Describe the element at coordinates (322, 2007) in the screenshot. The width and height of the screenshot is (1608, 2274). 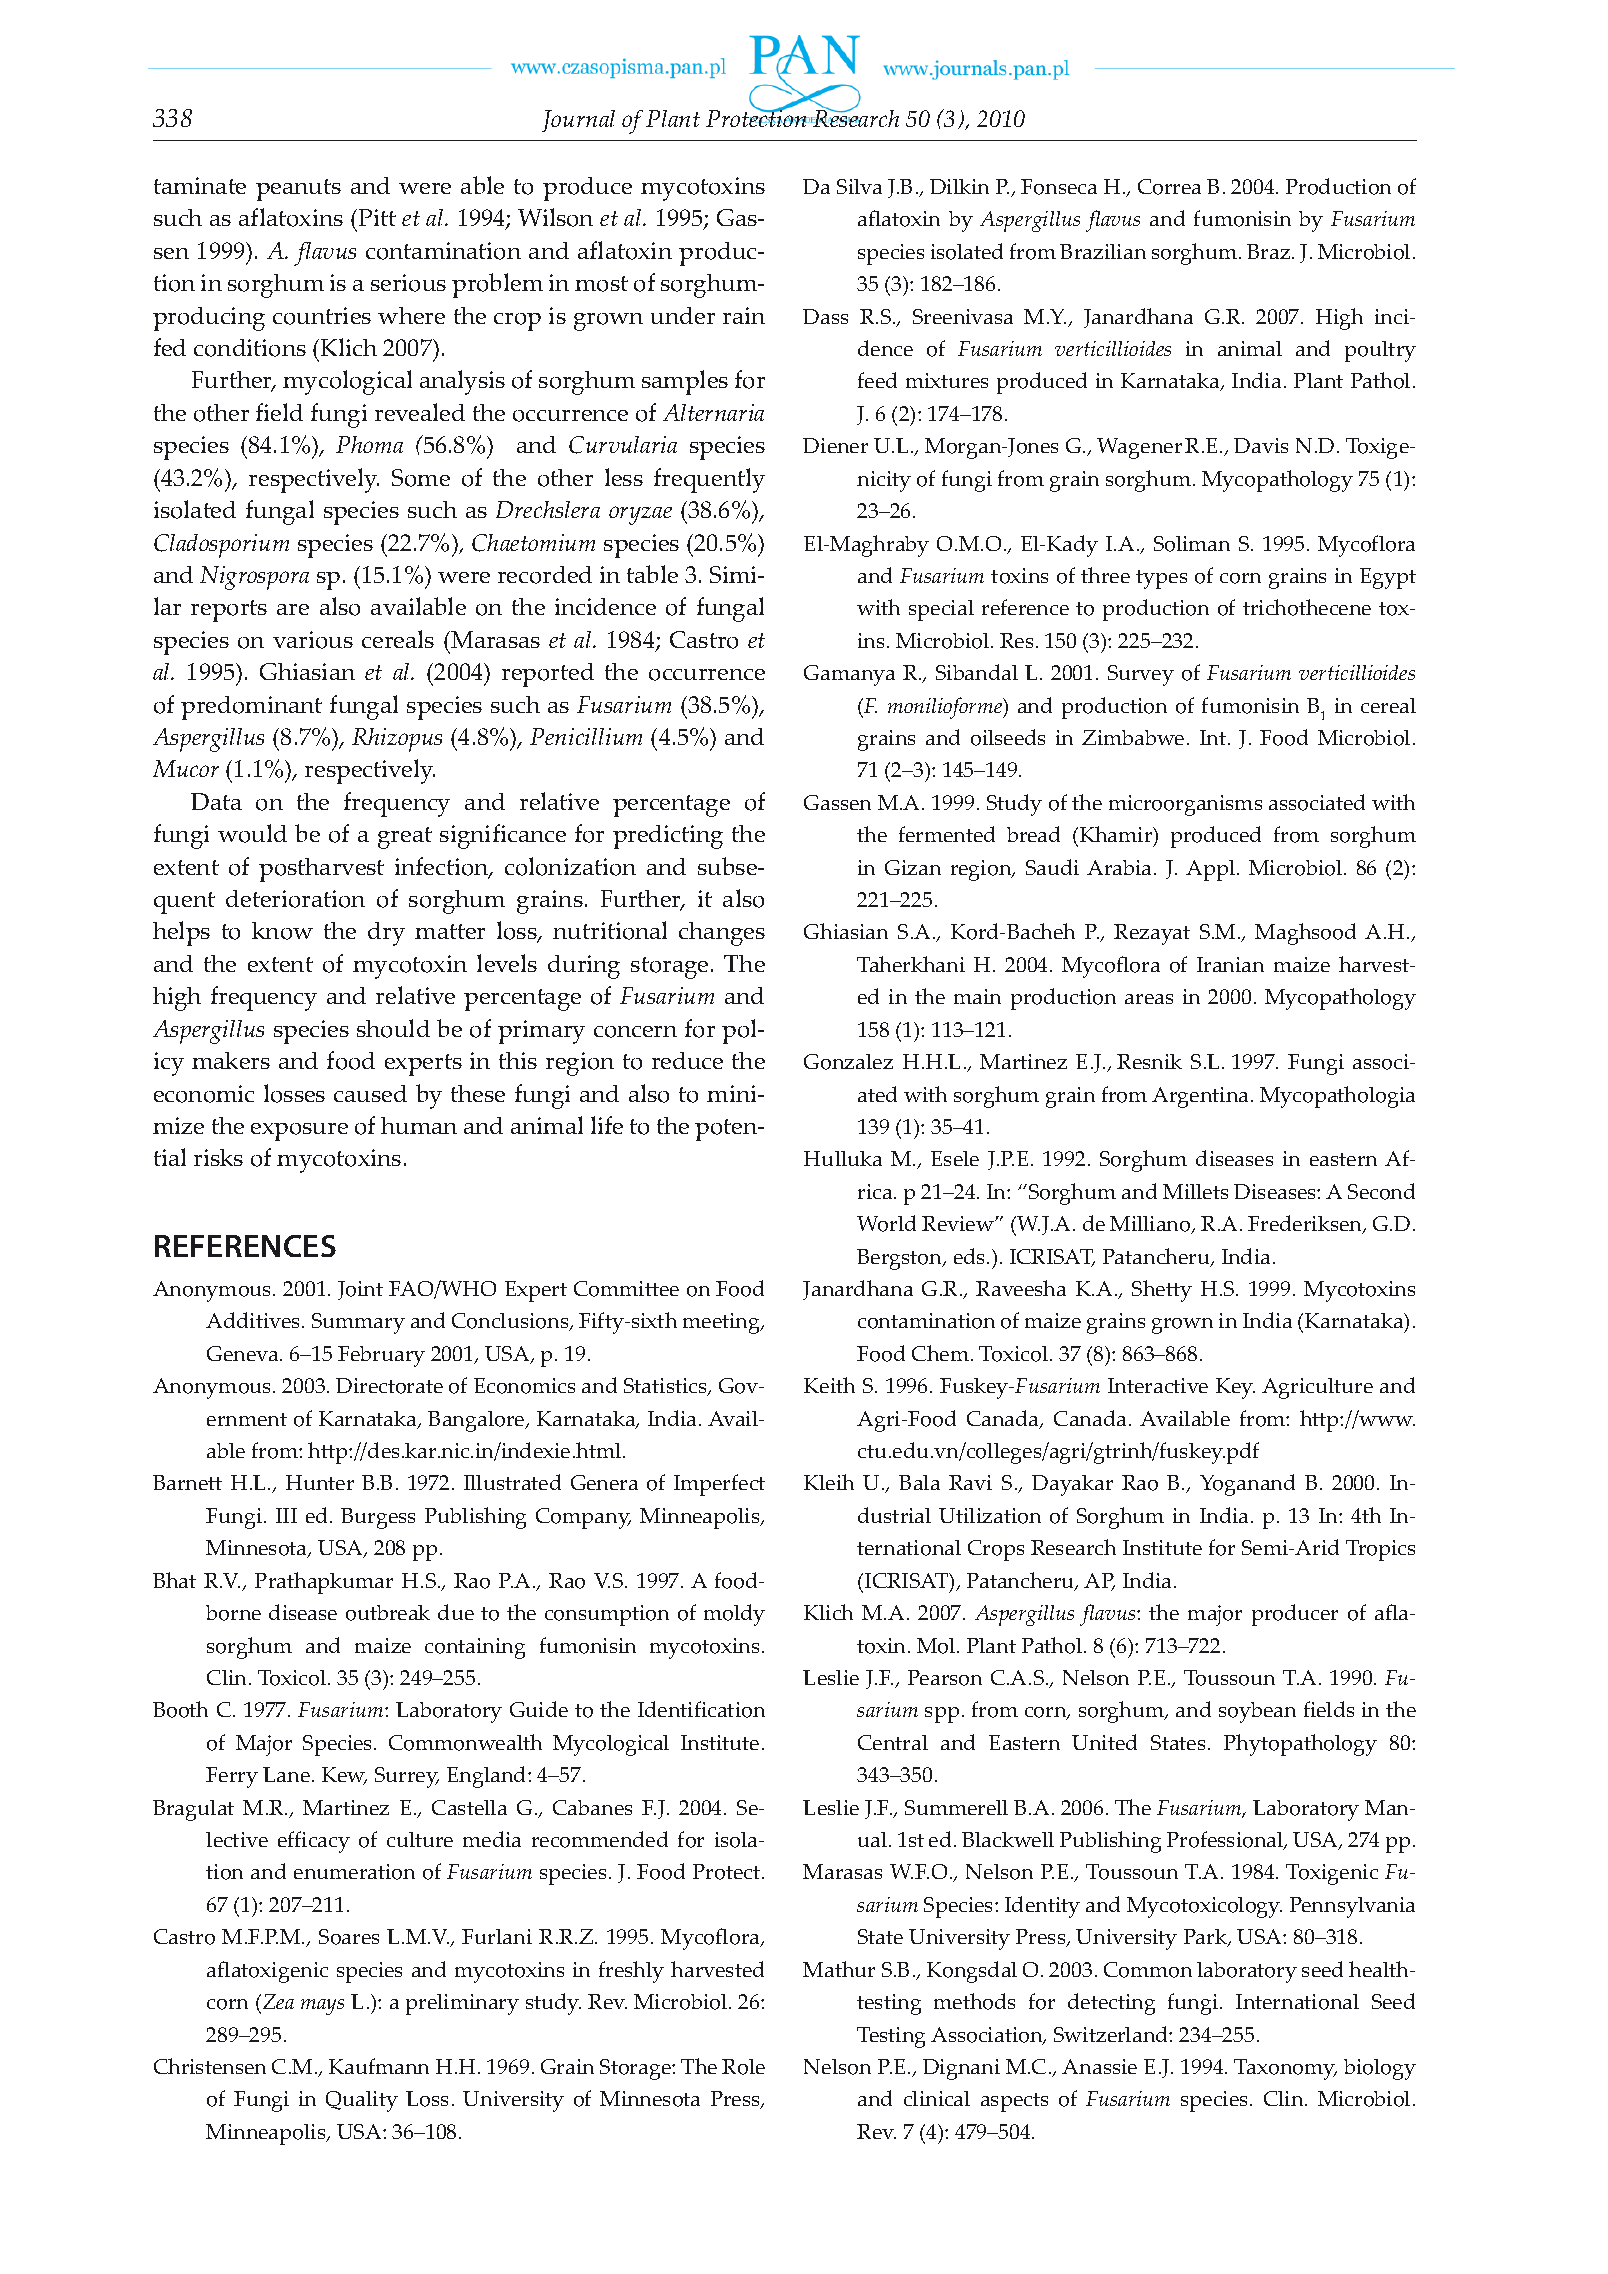
I see `mays` at that location.
